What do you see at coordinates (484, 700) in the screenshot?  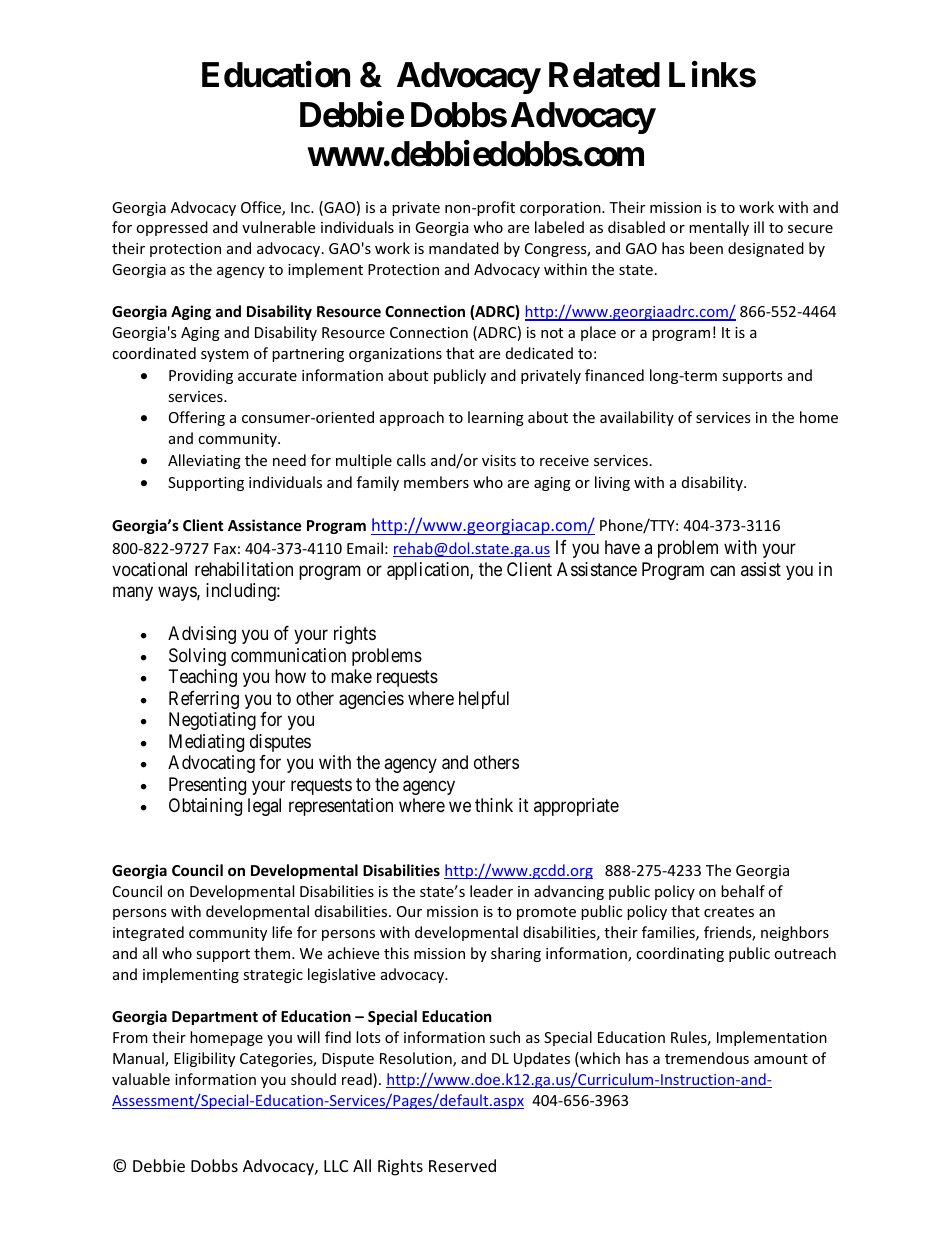 I see `helpful` at bounding box center [484, 700].
